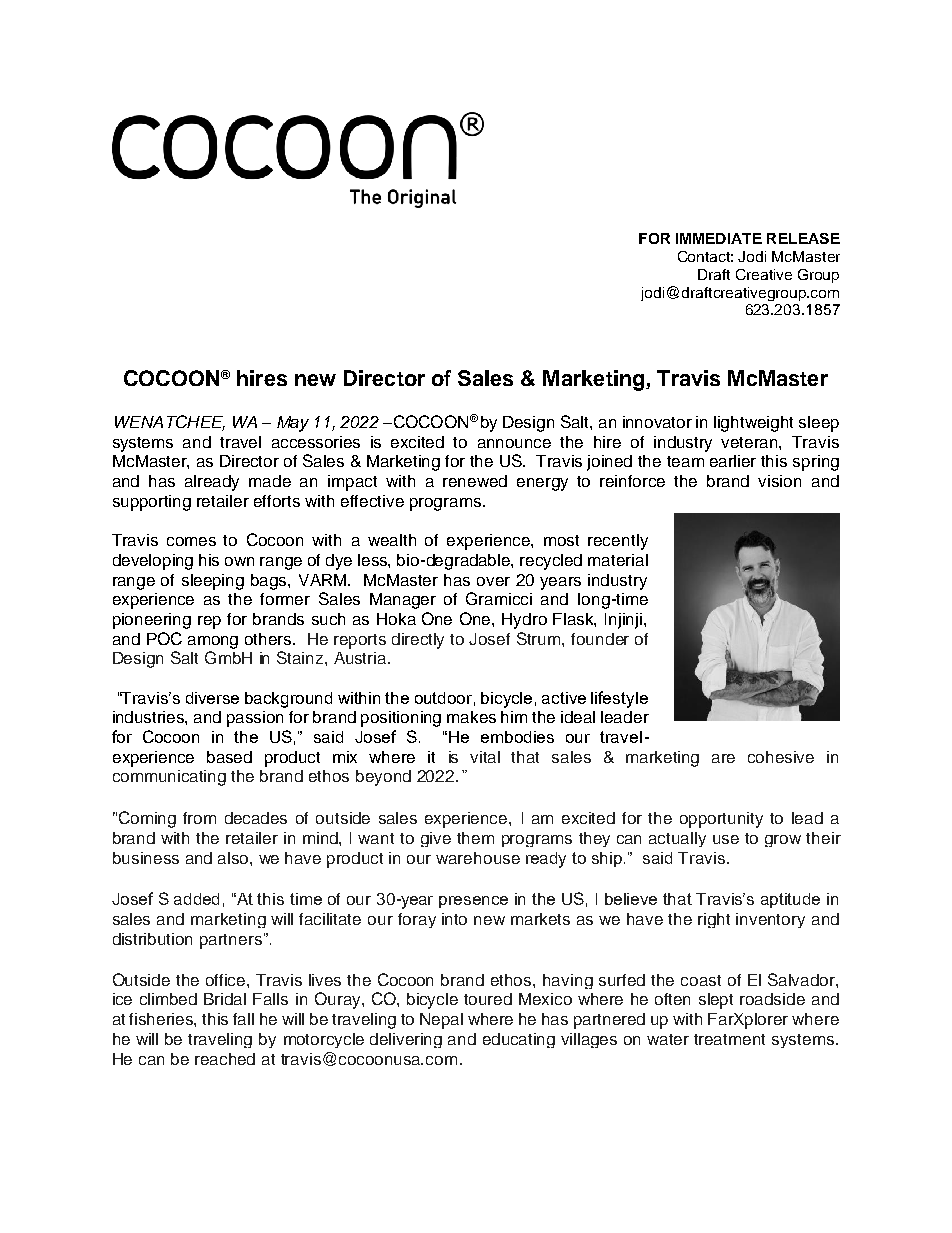 The height and width of the screenshot is (1233, 952). What do you see at coordinates (514, 443) in the screenshot?
I see `announce` at bounding box center [514, 443].
